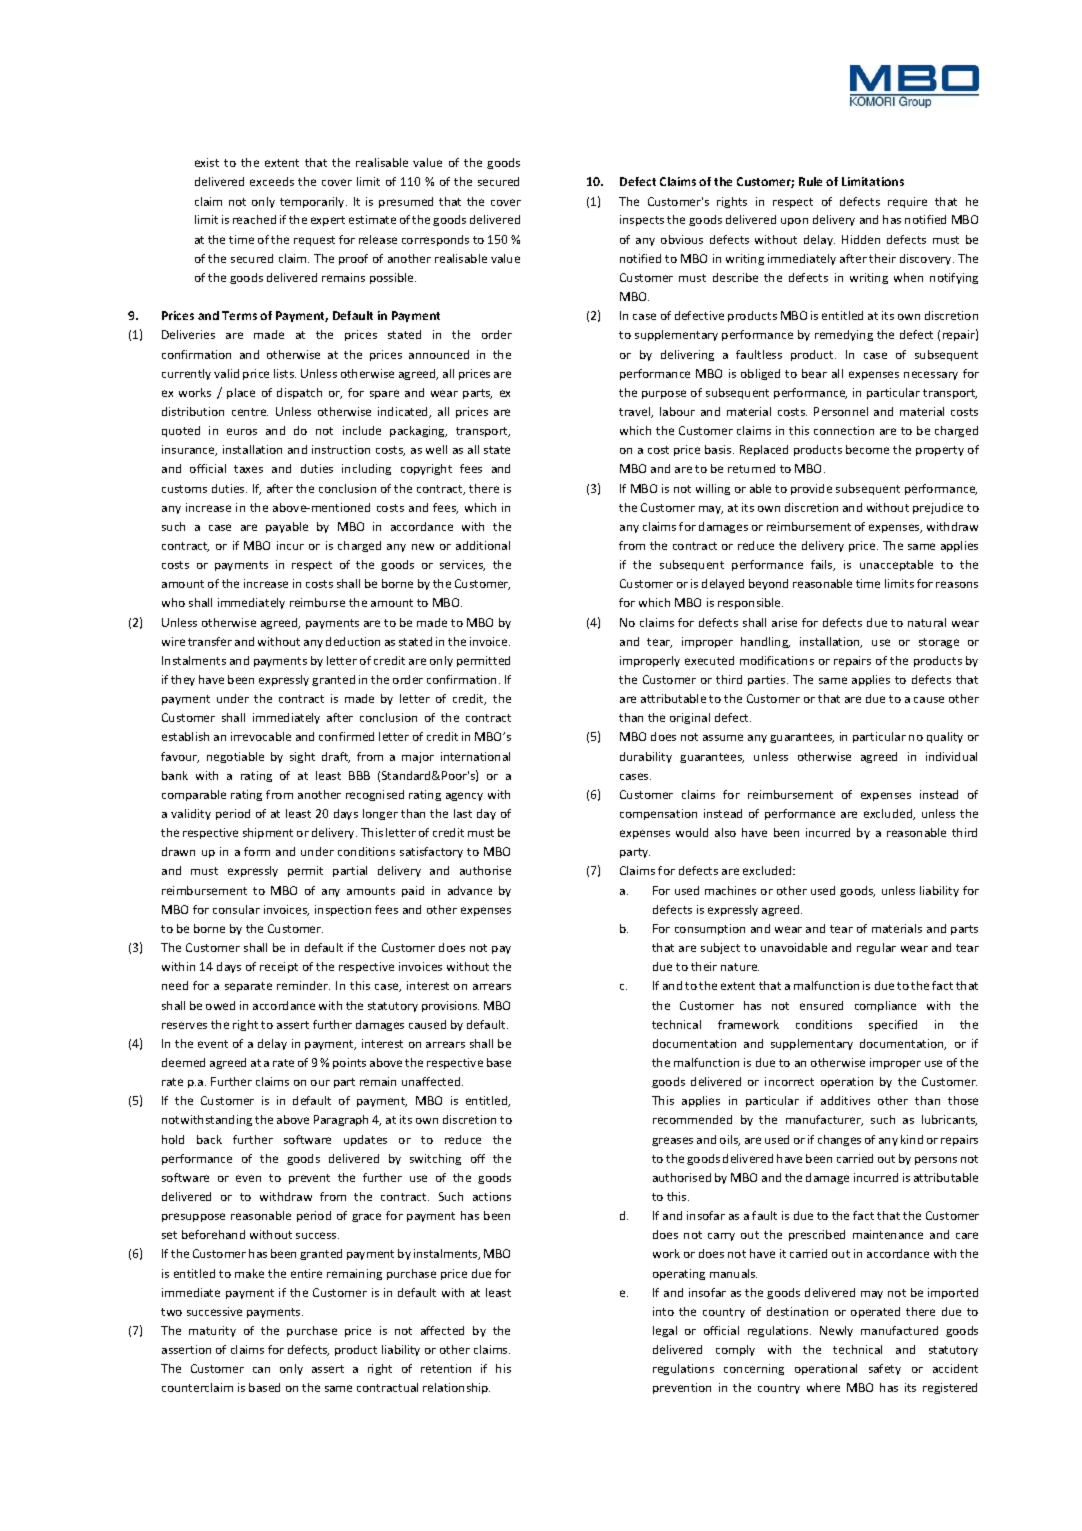 Image resolution: width=1082 pixels, height=1531 pixels. What do you see at coordinates (483, 545) in the page?
I see `additional` at bounding box center [483, 545].
